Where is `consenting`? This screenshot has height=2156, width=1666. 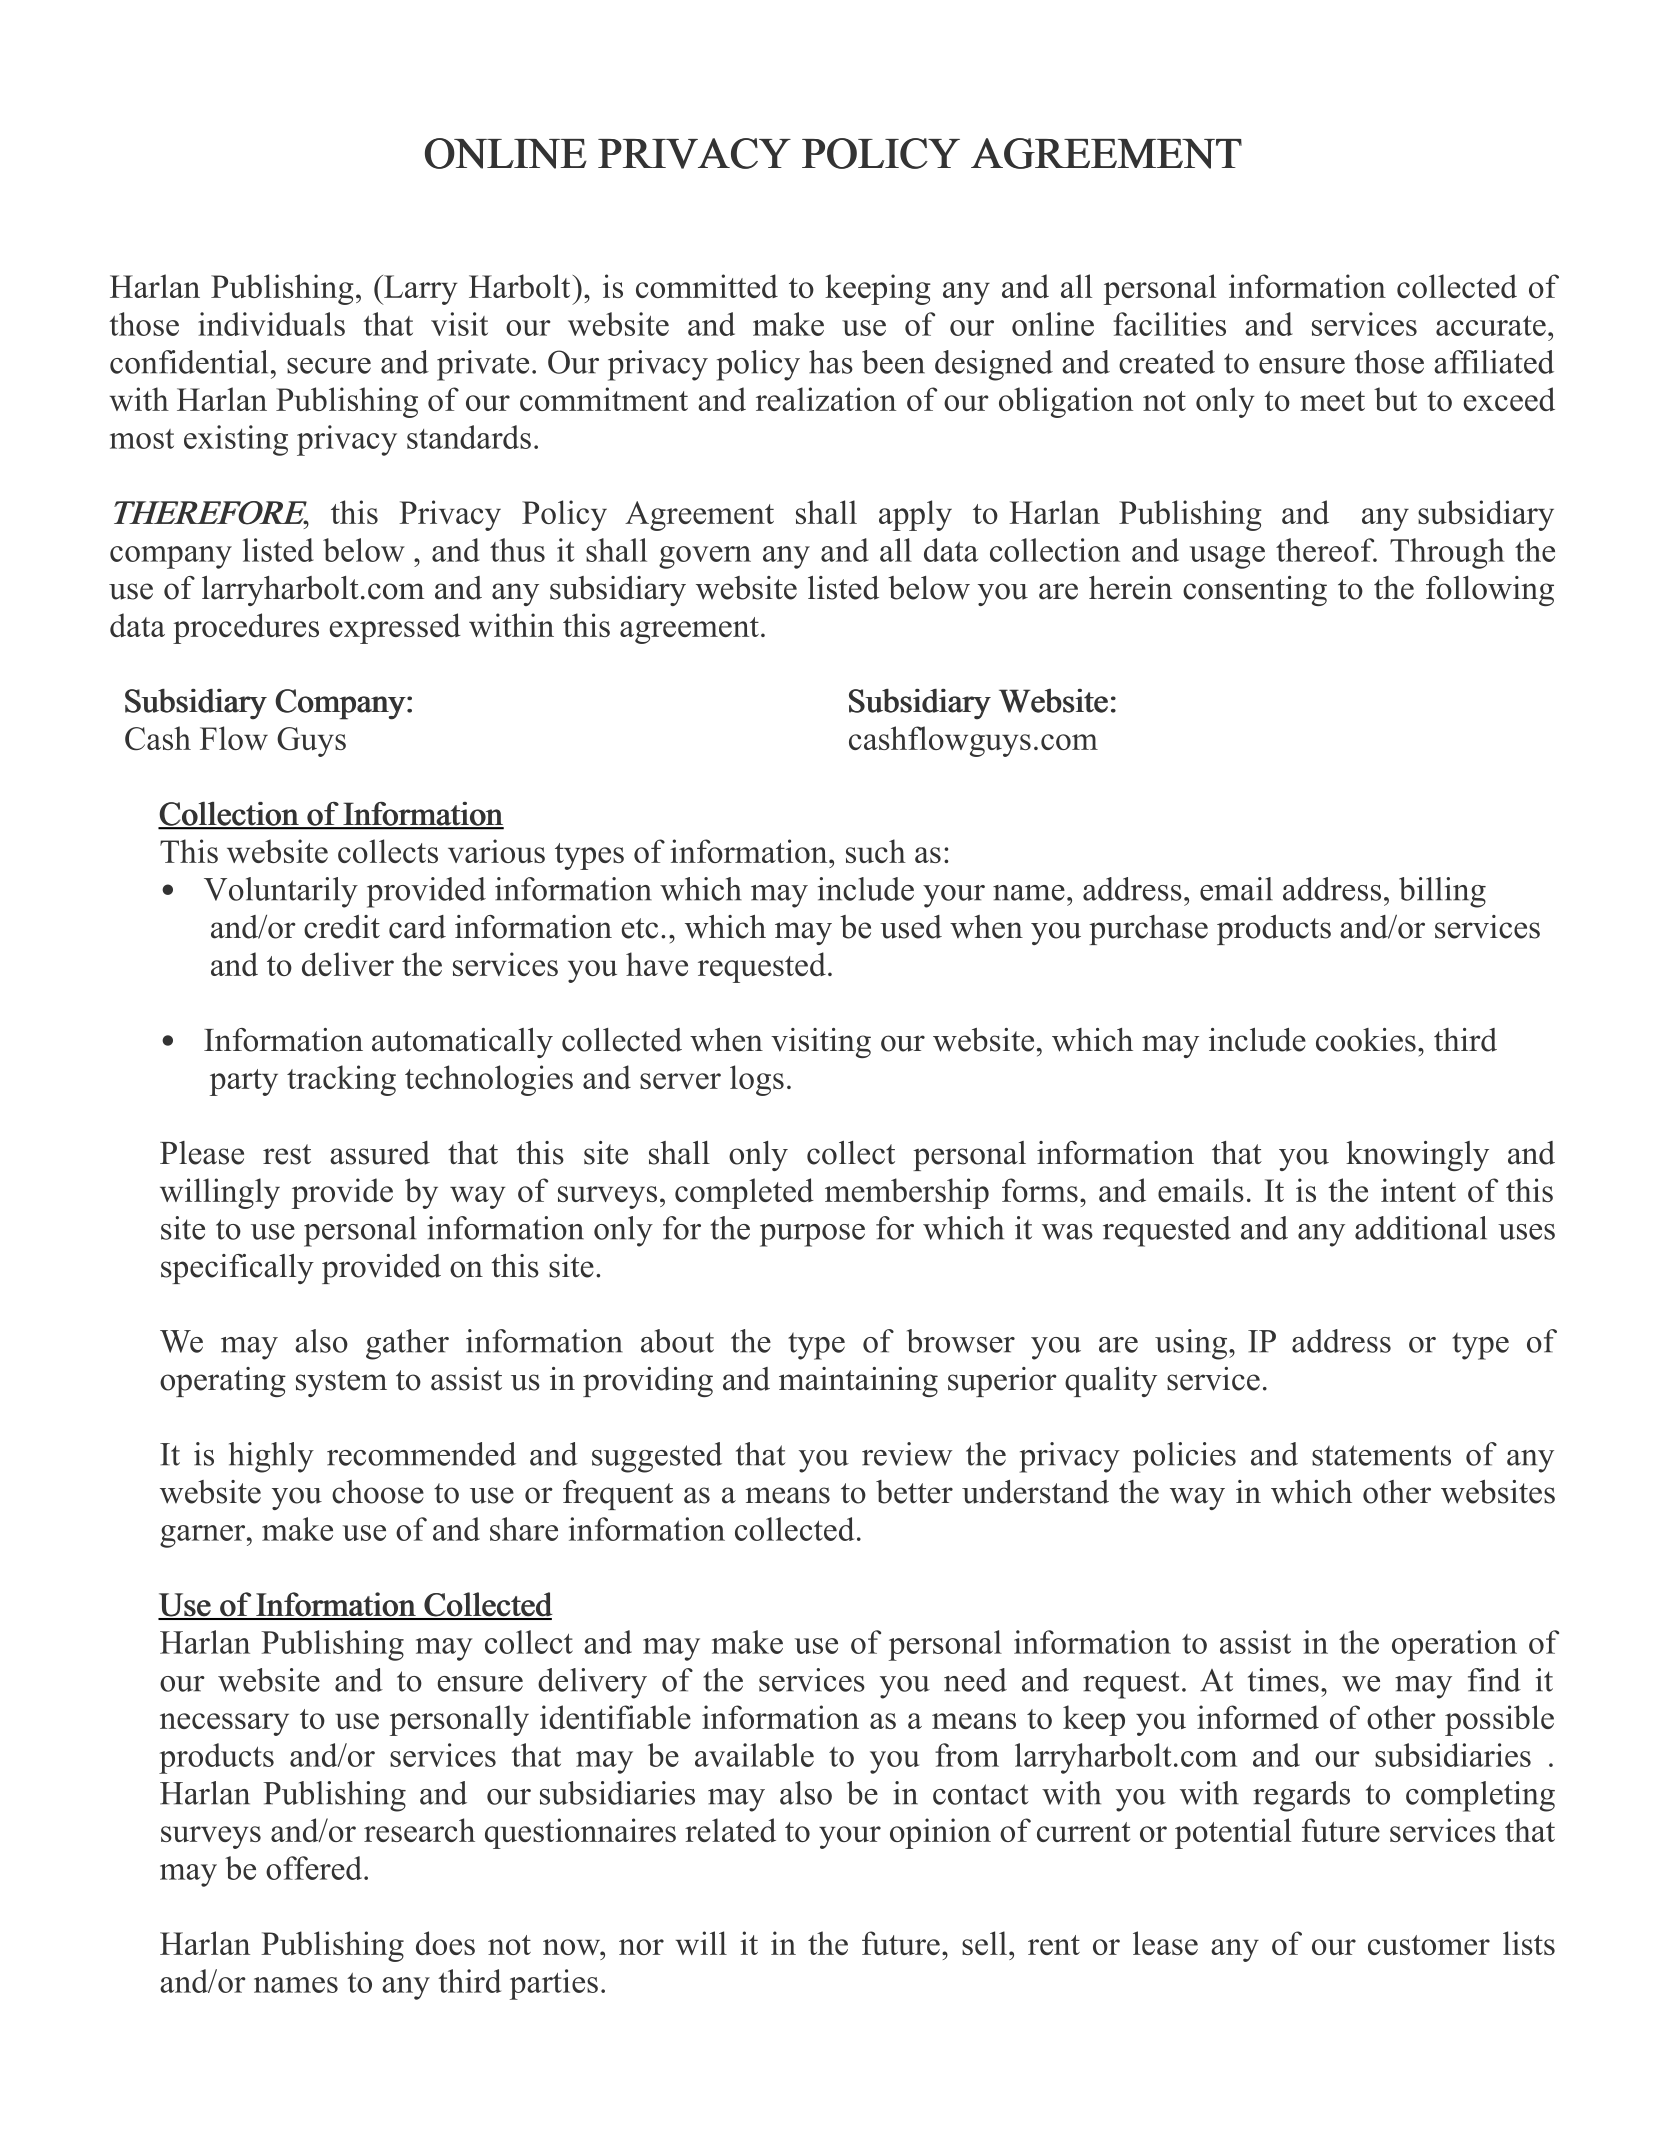
consenting is located at coordinates (1255, 591).
